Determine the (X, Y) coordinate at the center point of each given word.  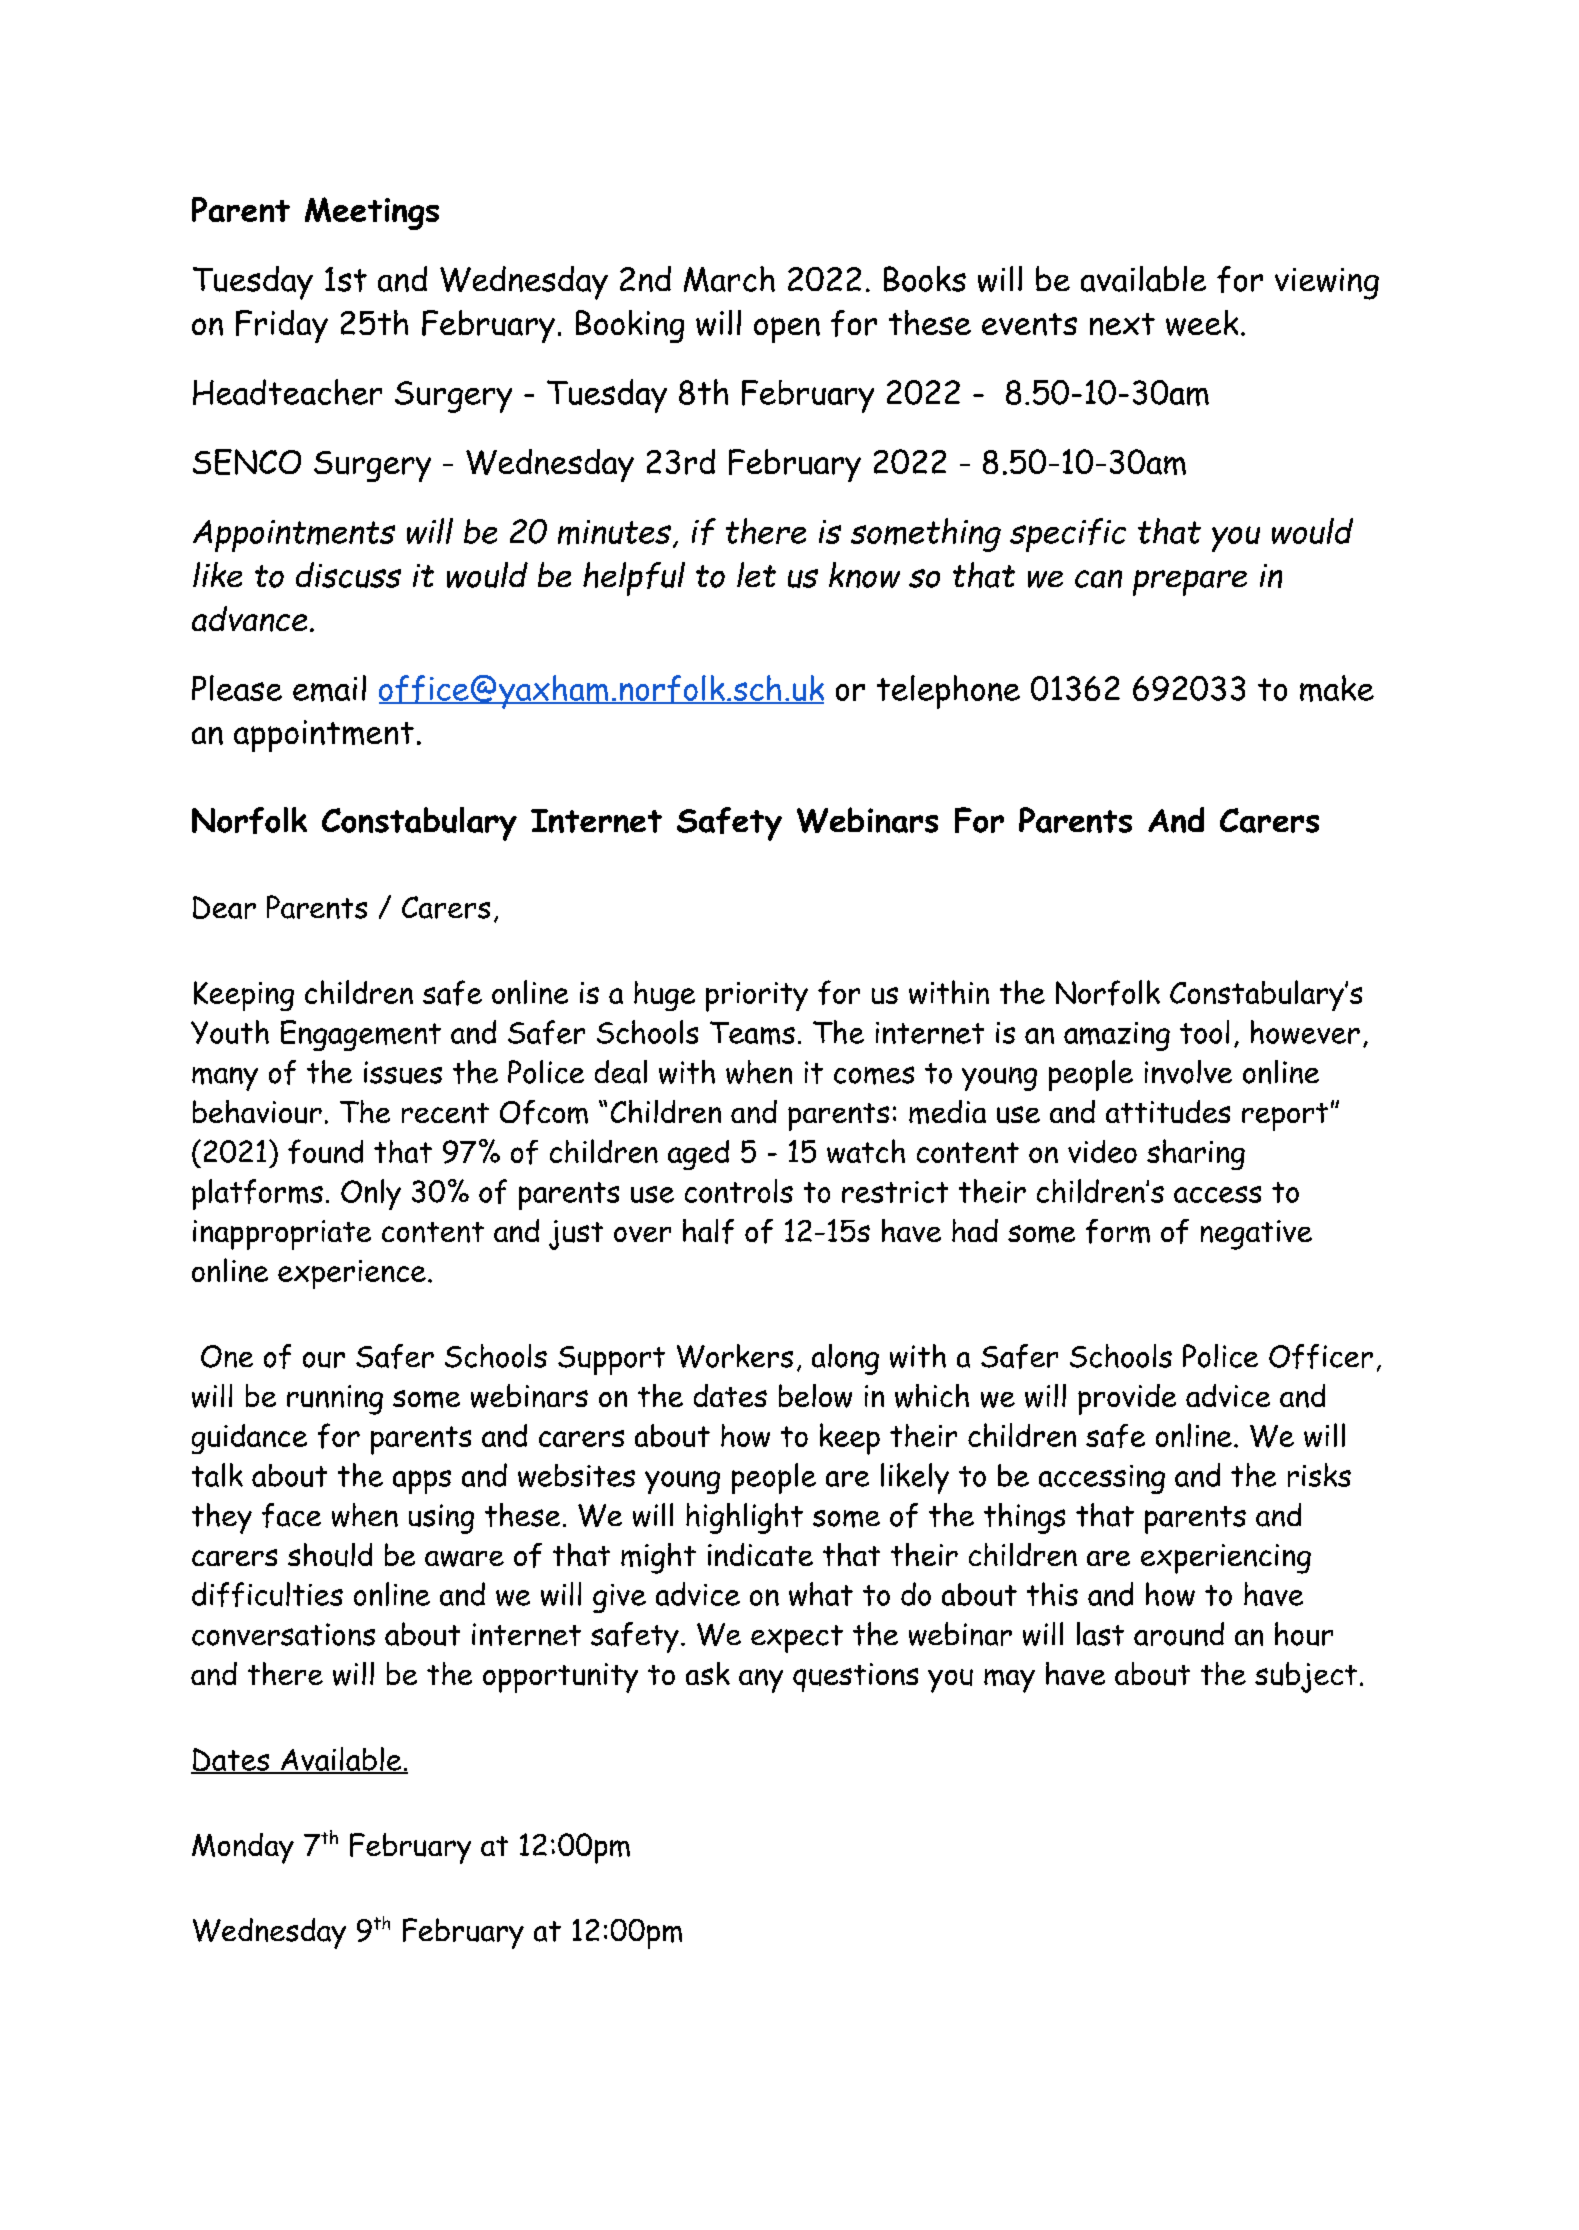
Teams (752, 1033)
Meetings (372, 213)
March (729, 279)
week (1202, 323)
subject (1306, 1677)
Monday (243, 1848)
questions (855, 1677)
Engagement (361, 1035)
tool (1204, 1032)
